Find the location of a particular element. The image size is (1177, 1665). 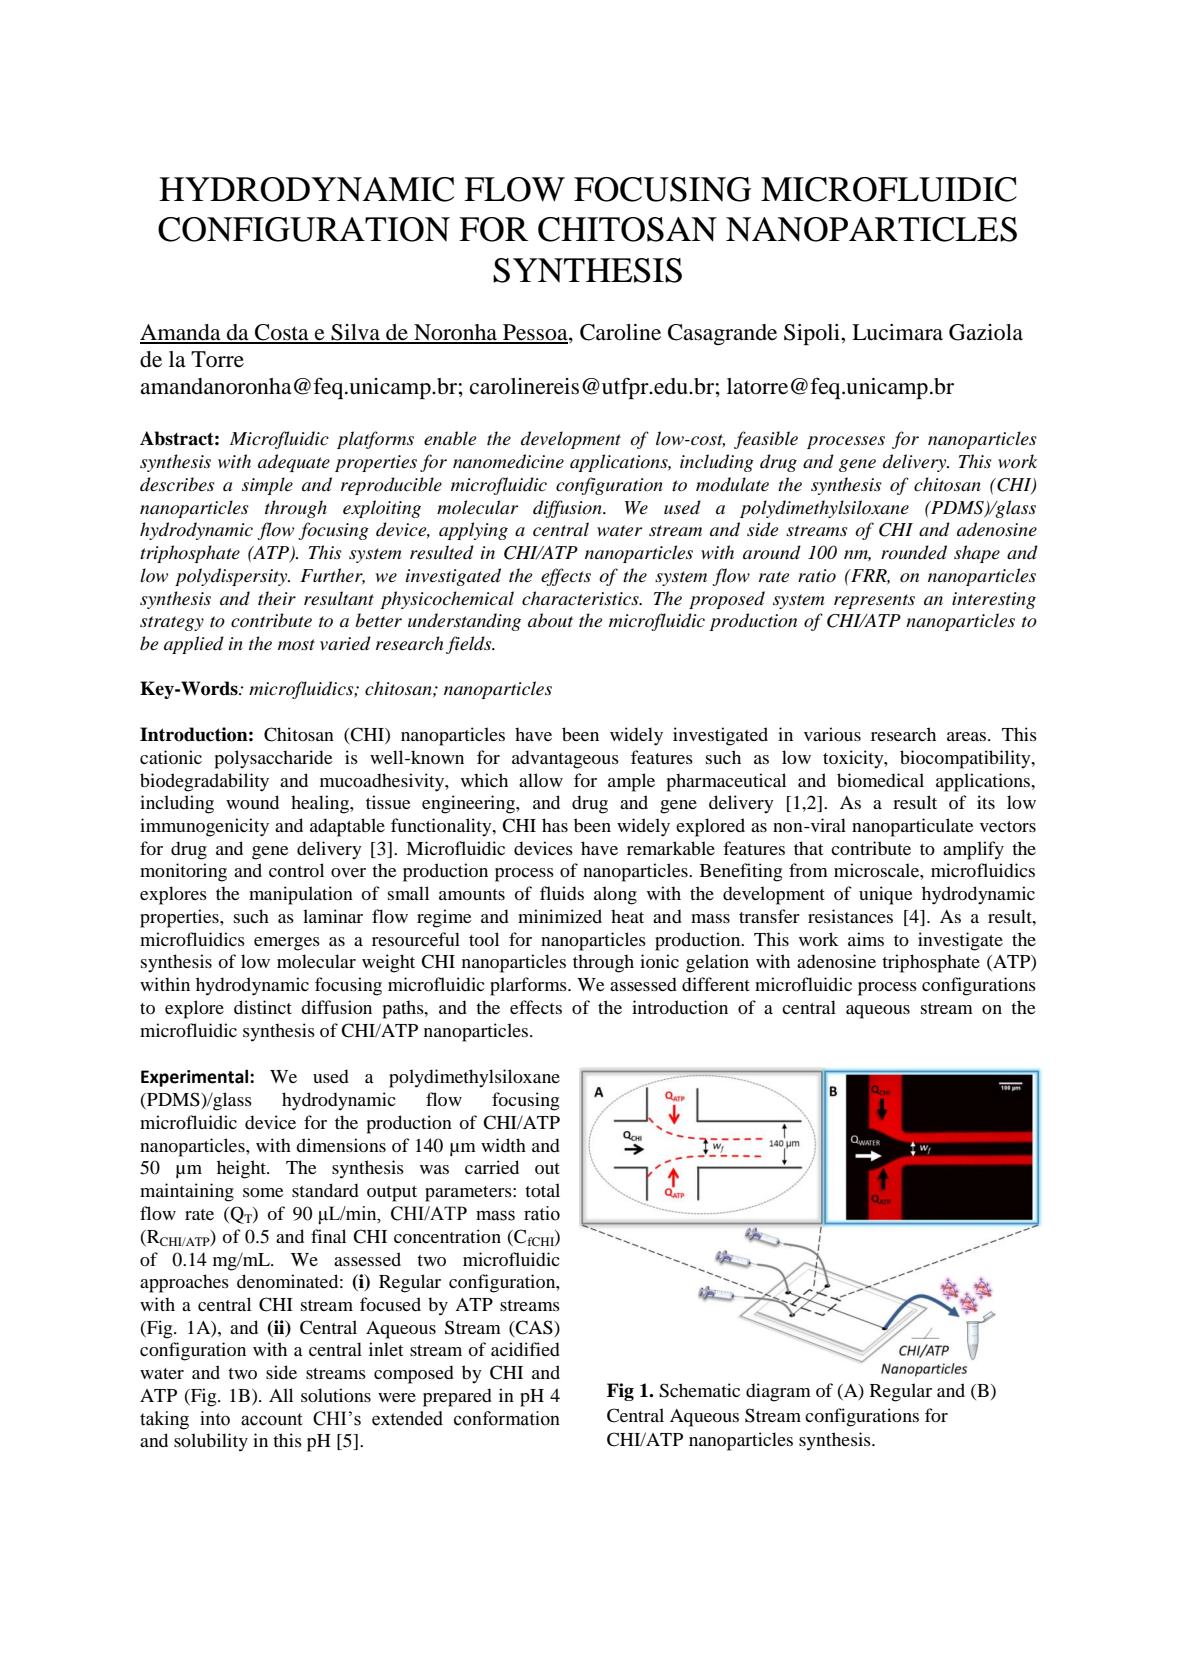

nanomedicine is located at coordinates (508, 461).
